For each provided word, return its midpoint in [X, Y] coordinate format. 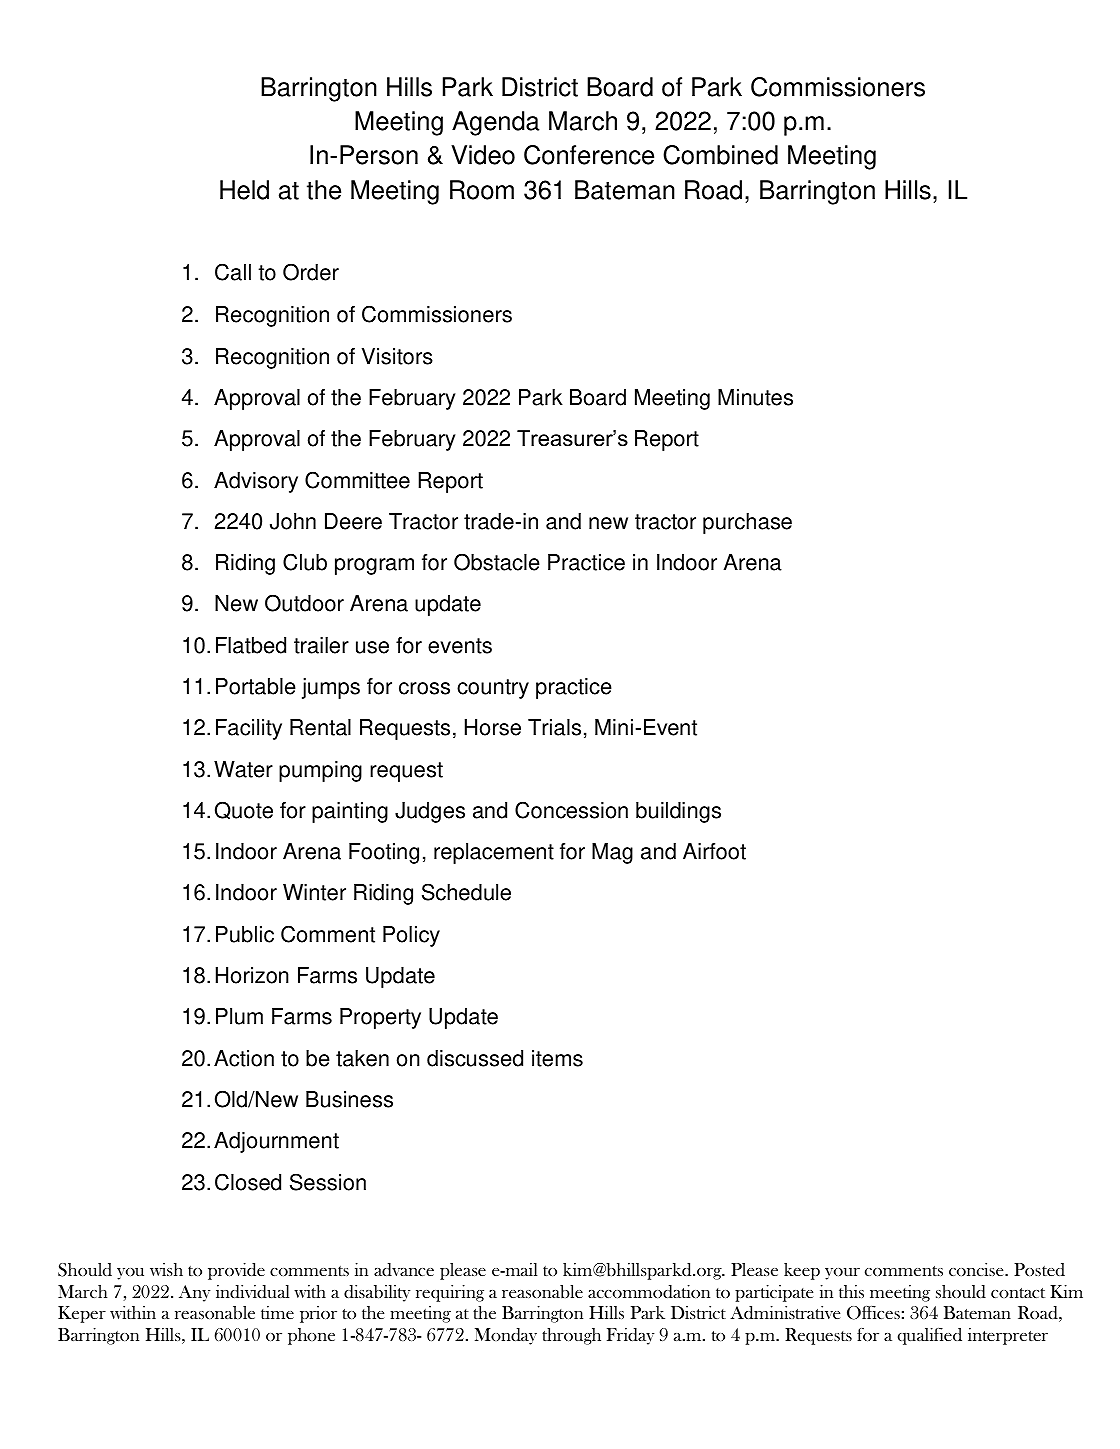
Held [244, 190]
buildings [678, 812]
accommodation [649, 1292]
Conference [589, 155]
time [277, 1312]
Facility [249, 729]
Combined [720, 155]
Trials [554, 727]
